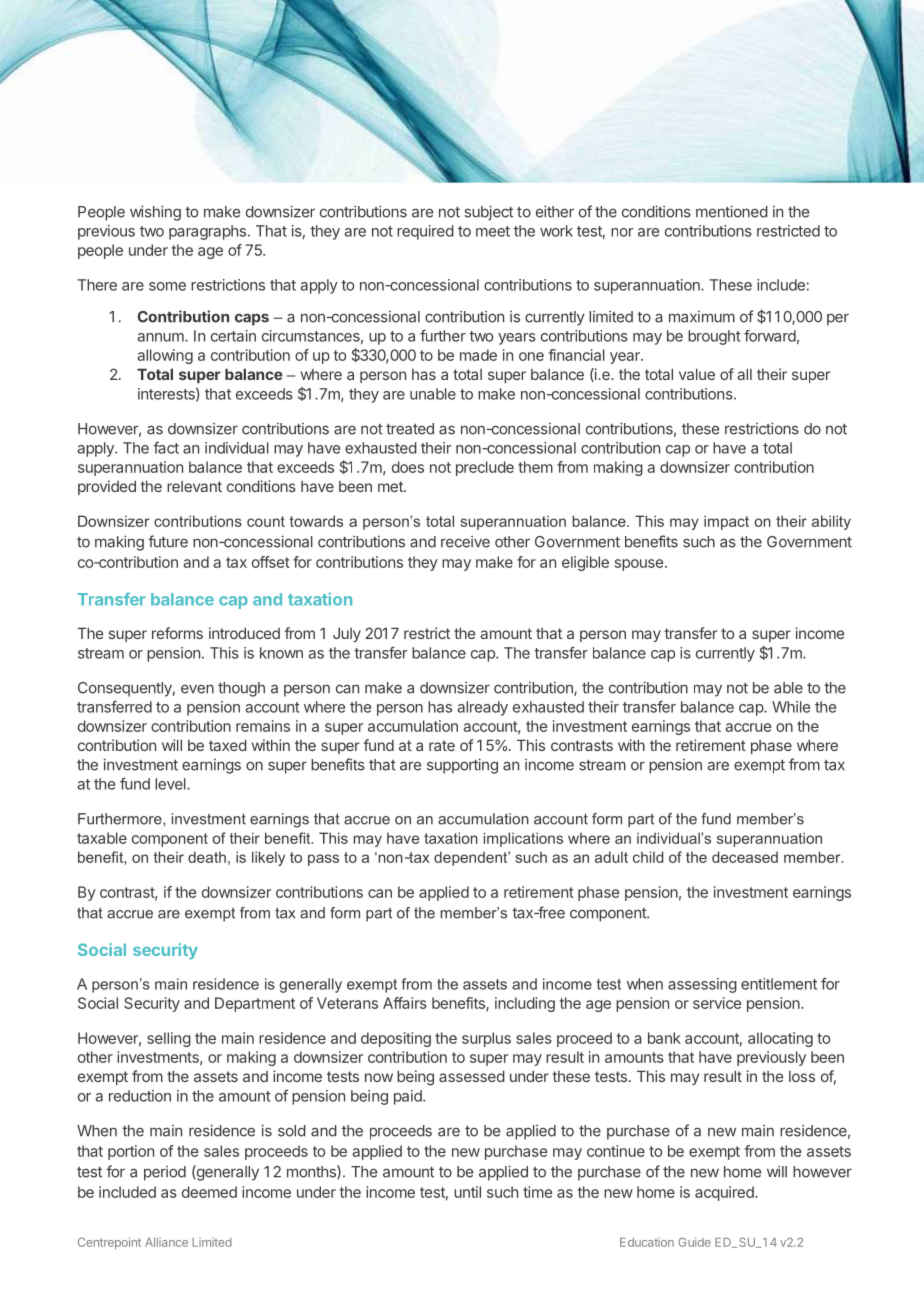 The height and width of the screenshot is (1307, 924). I want to click on taxed, so click(228, 745).
